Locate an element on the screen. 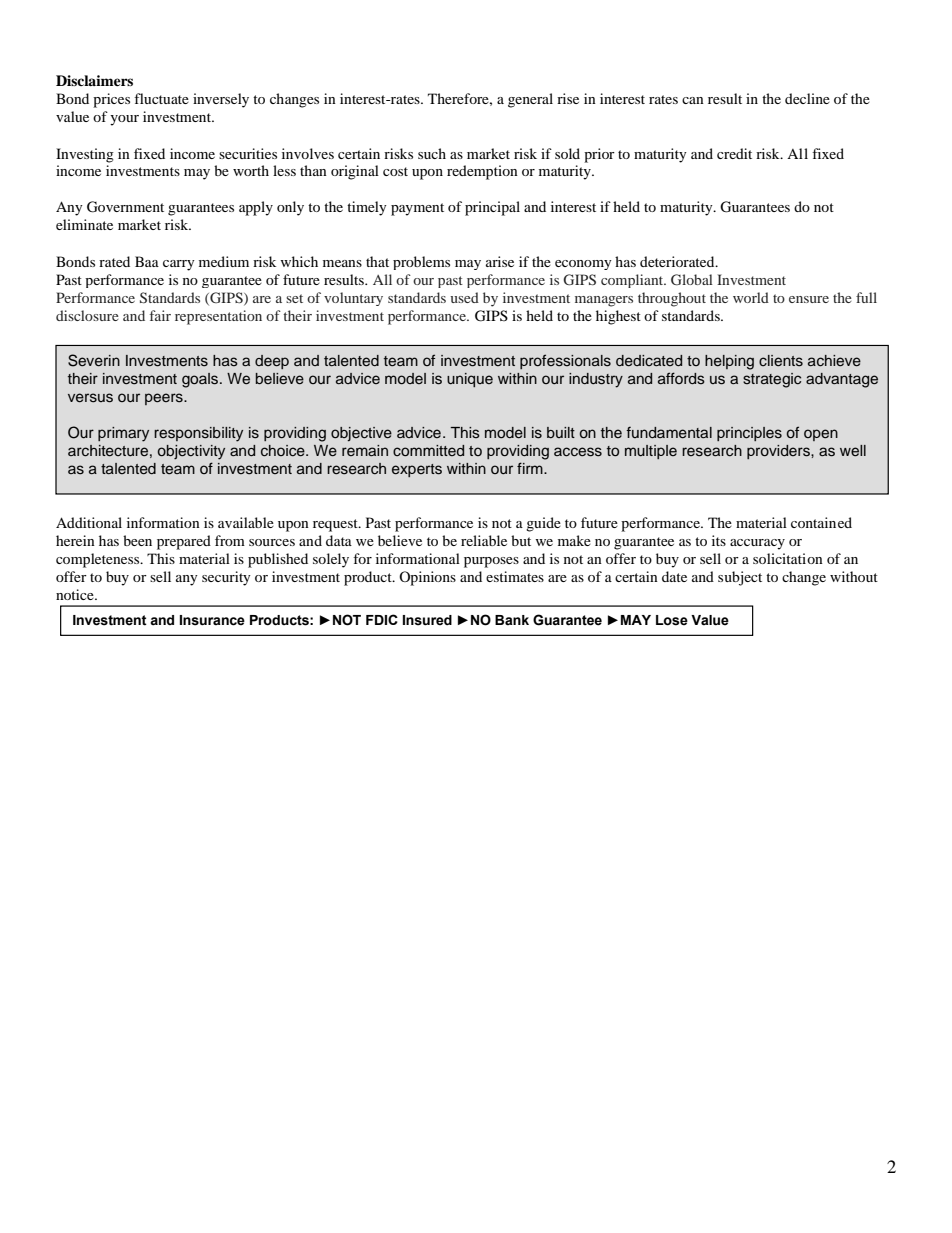 Image resolution: width=952 pixels, height=1233 pixels. Bank is located at coordinates (512, 620).
